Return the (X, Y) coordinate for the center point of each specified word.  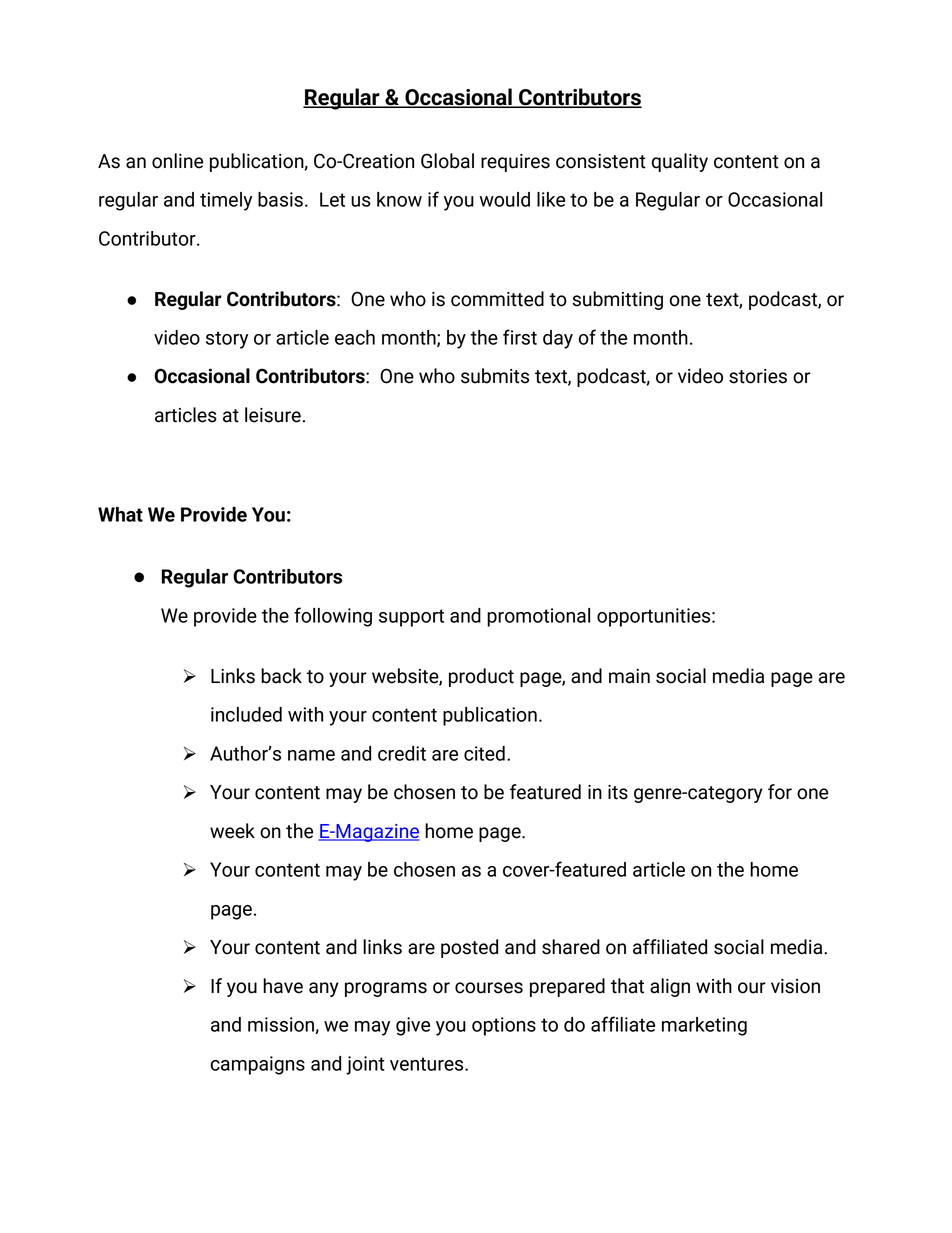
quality (680, 162)
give (413, 1026)
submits (495, 376)
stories (758, 376)
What (120, 514)
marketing (704, 1026)
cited (484, 753)
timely (226, 201)
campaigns (258, 1065)
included (246, 714)
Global (447, 161)
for (780, 792)
